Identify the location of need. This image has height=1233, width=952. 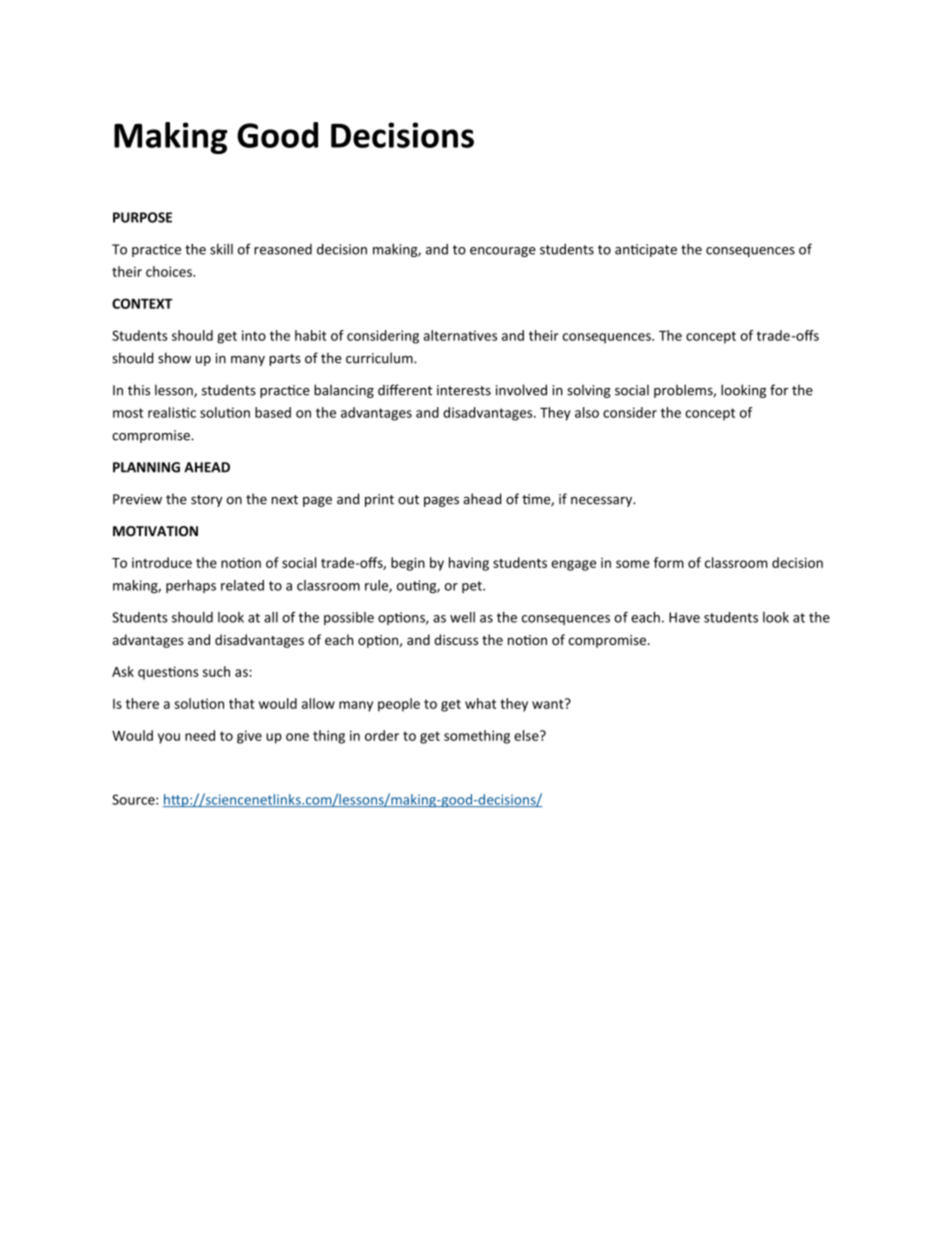
(200, 735).
